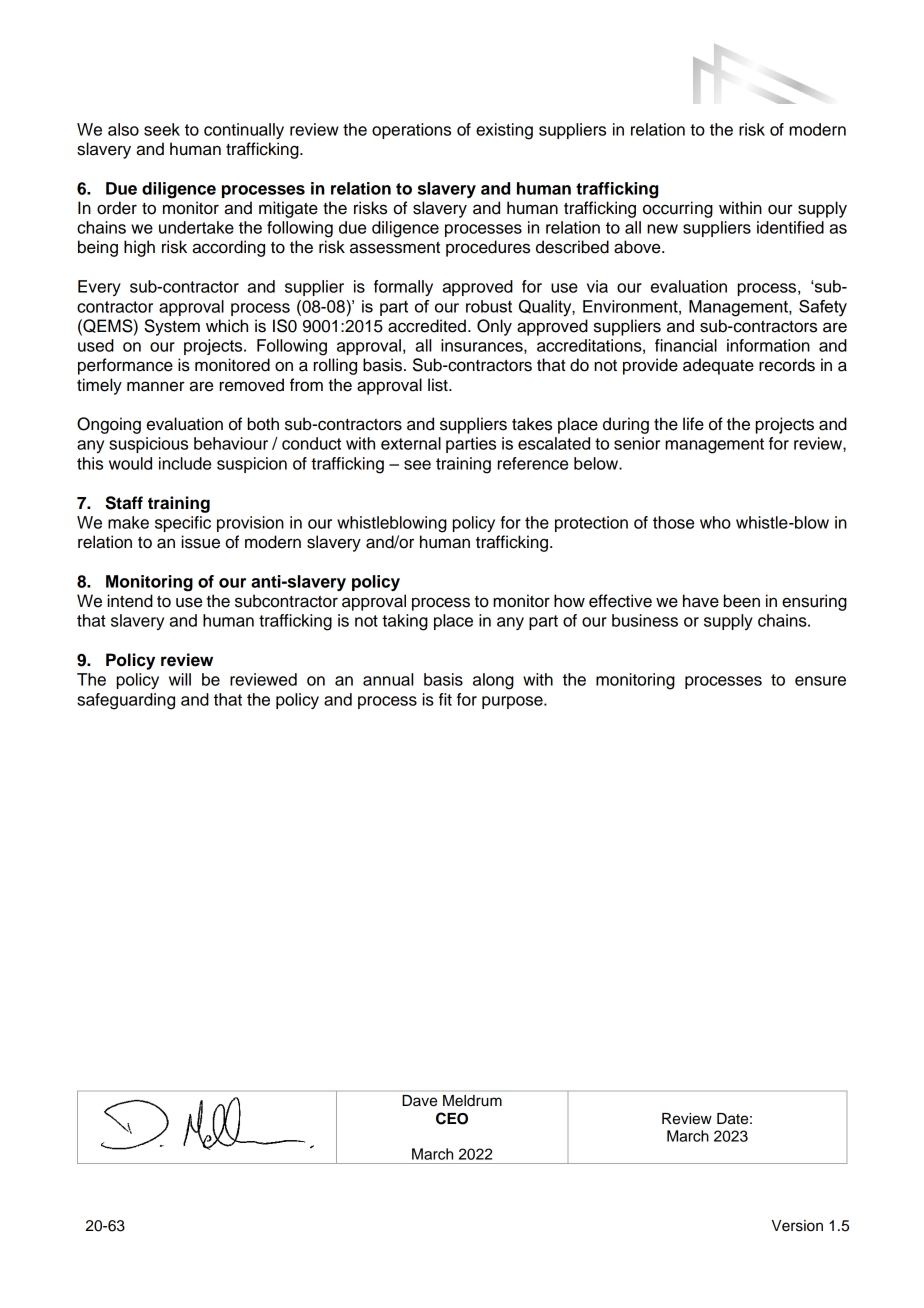 The image size is (924, 1308). I want to click on seek, so click(162, 129).
